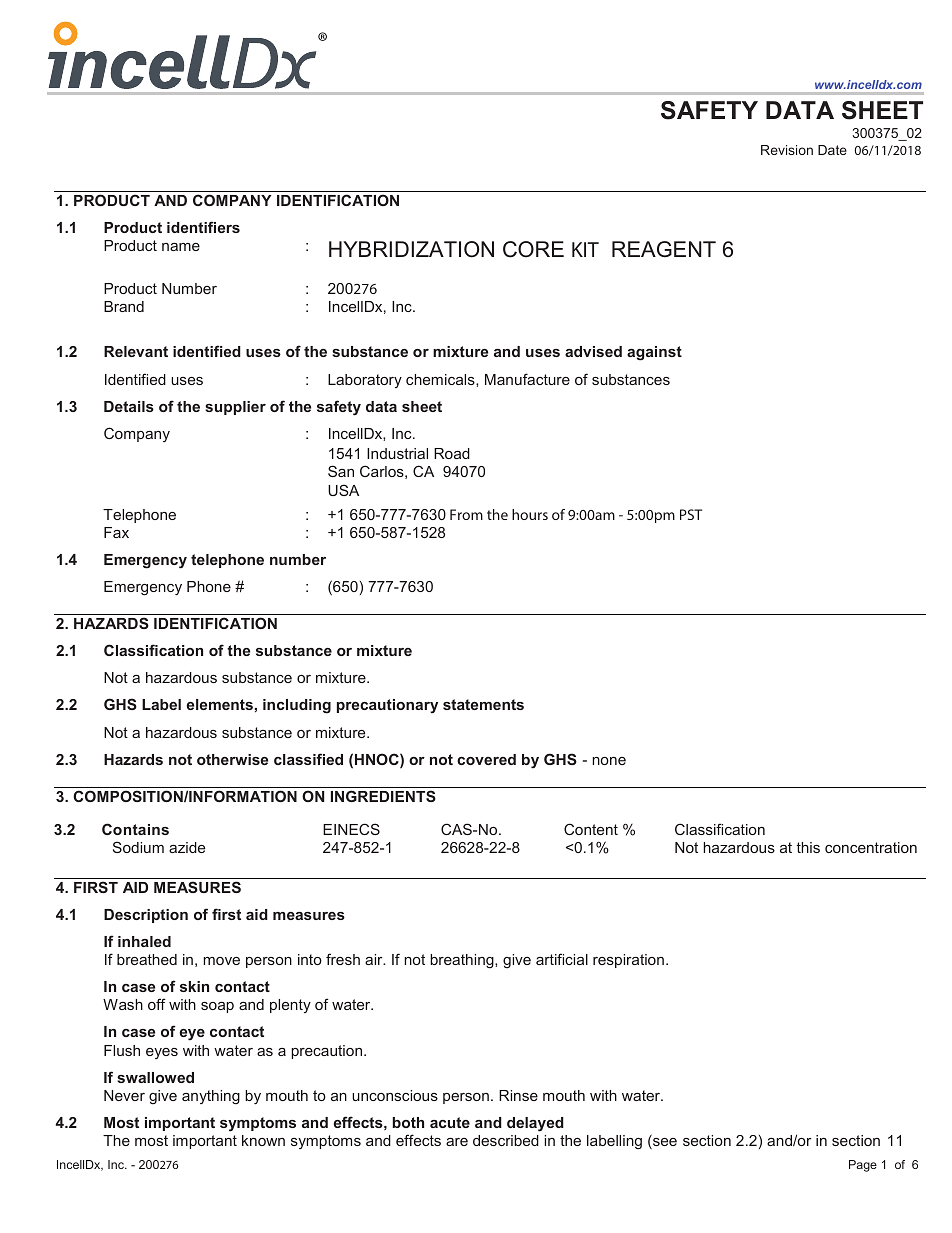 Image resolution: width=952 pixels, height=1233 pixels. Describe the element at coordinates (232, 759) in the page. I see `otherwise` at that location.
